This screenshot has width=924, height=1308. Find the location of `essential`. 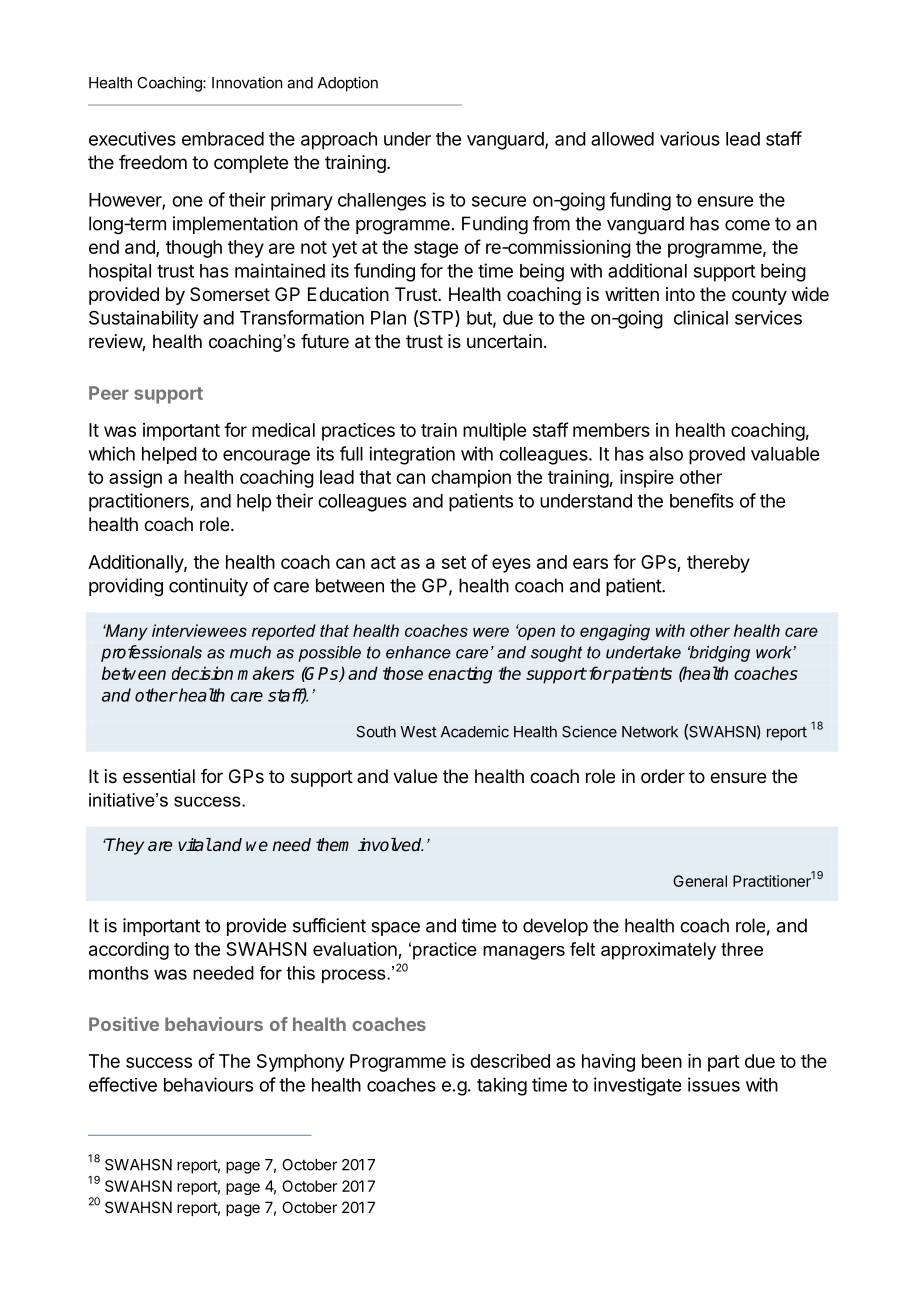

essential is located at coordinates (159, 776).
